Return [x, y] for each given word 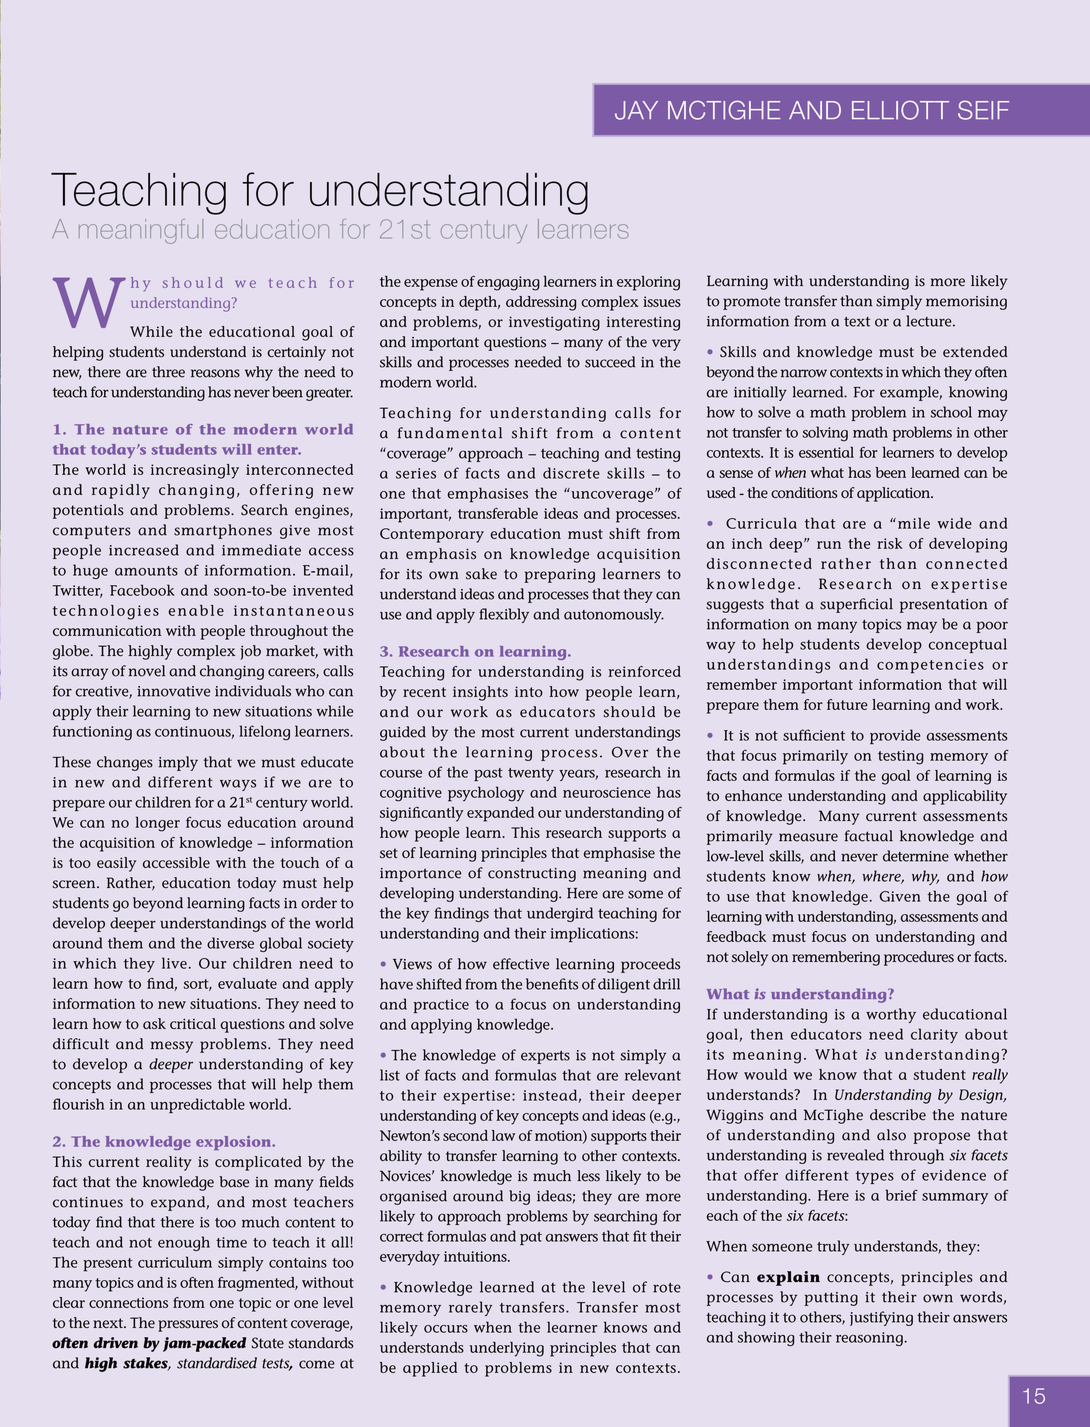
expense [431, 285]
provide [895, 736]
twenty [531, 774]
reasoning [870, 1339]
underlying [507, 1349]
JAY [636, 110]
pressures [188, 1326]
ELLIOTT [900, 110]
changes [125, 763]
